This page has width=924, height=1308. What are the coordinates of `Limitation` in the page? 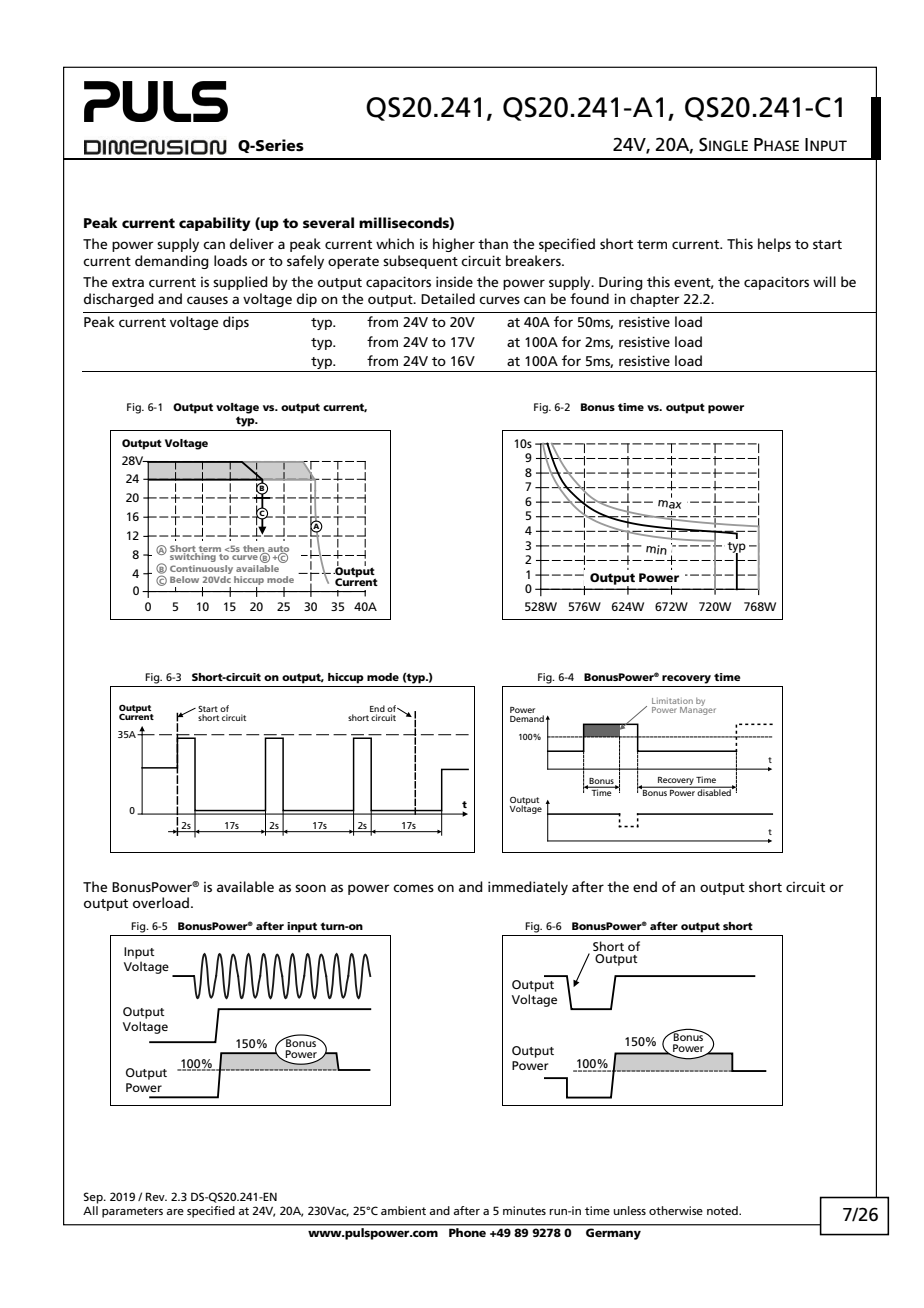 It's located at (672, 701).
